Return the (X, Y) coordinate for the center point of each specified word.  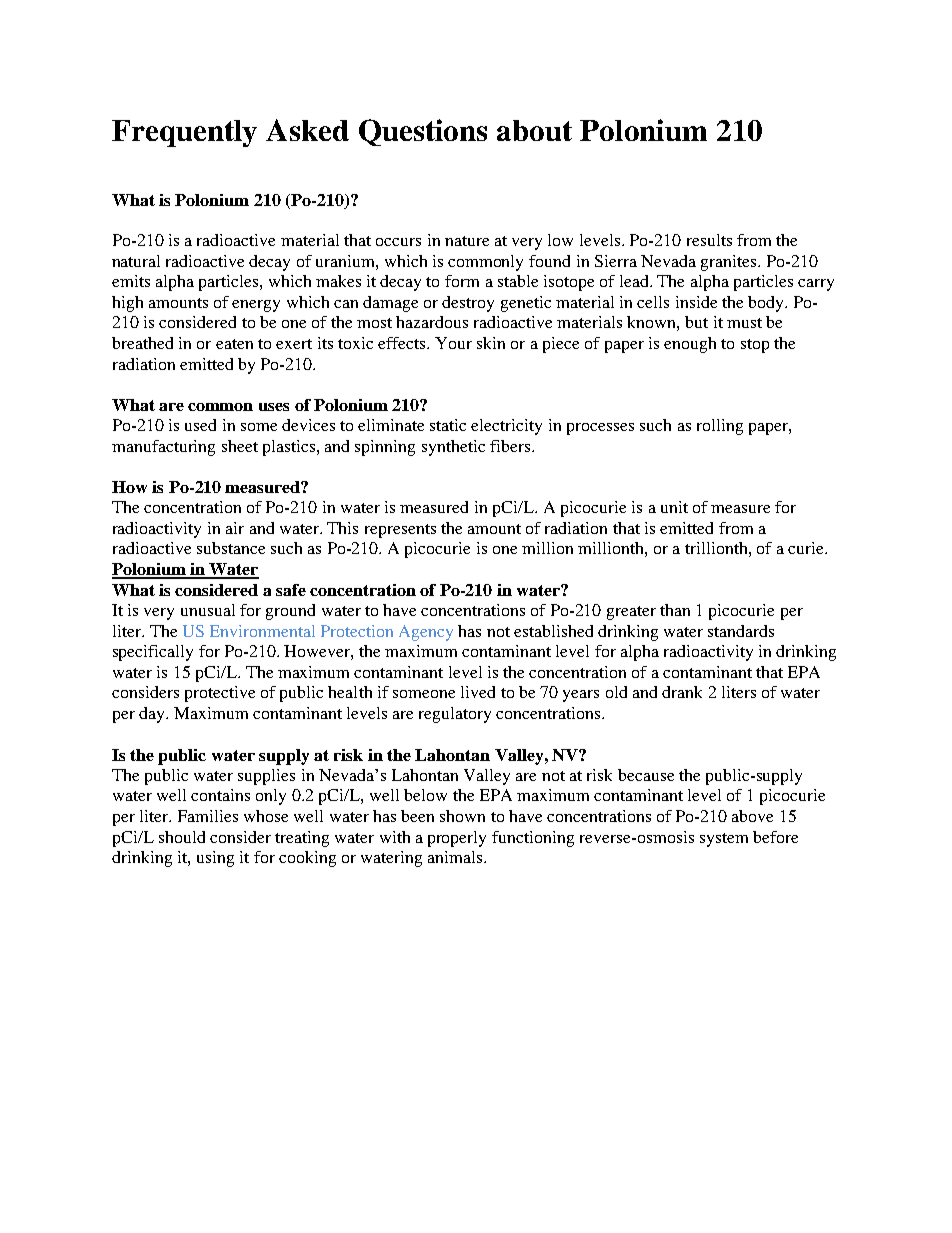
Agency (426, 633)
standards (741, 631)
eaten (234, 344)
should (182, 837)
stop (755, 346)
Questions (423, 132)
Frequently (184, 133)
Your (453, 343)
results (709, 240)
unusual (208, 610)
